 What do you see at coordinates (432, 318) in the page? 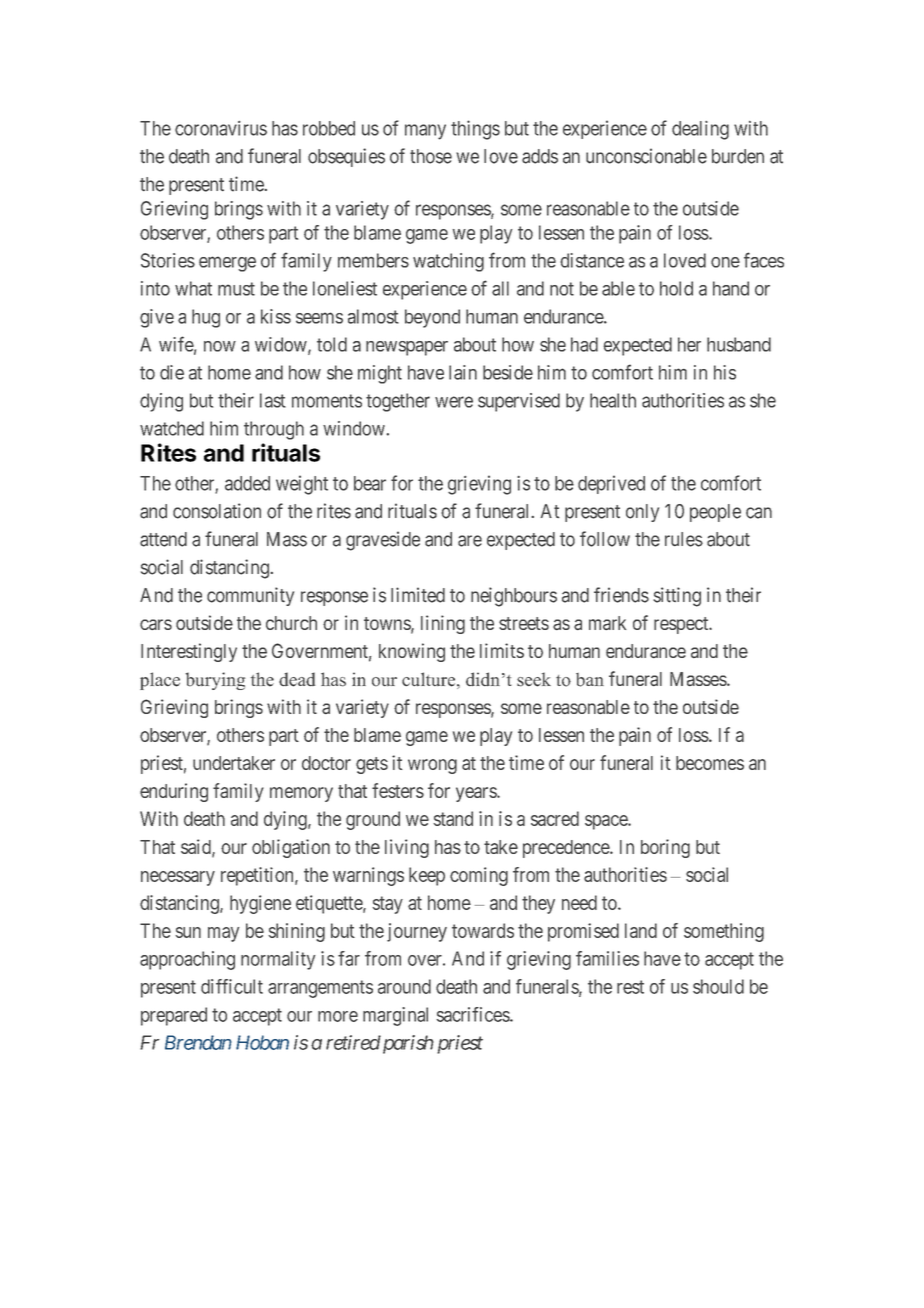
I see `beyond` at bounding box center [432, 318].
